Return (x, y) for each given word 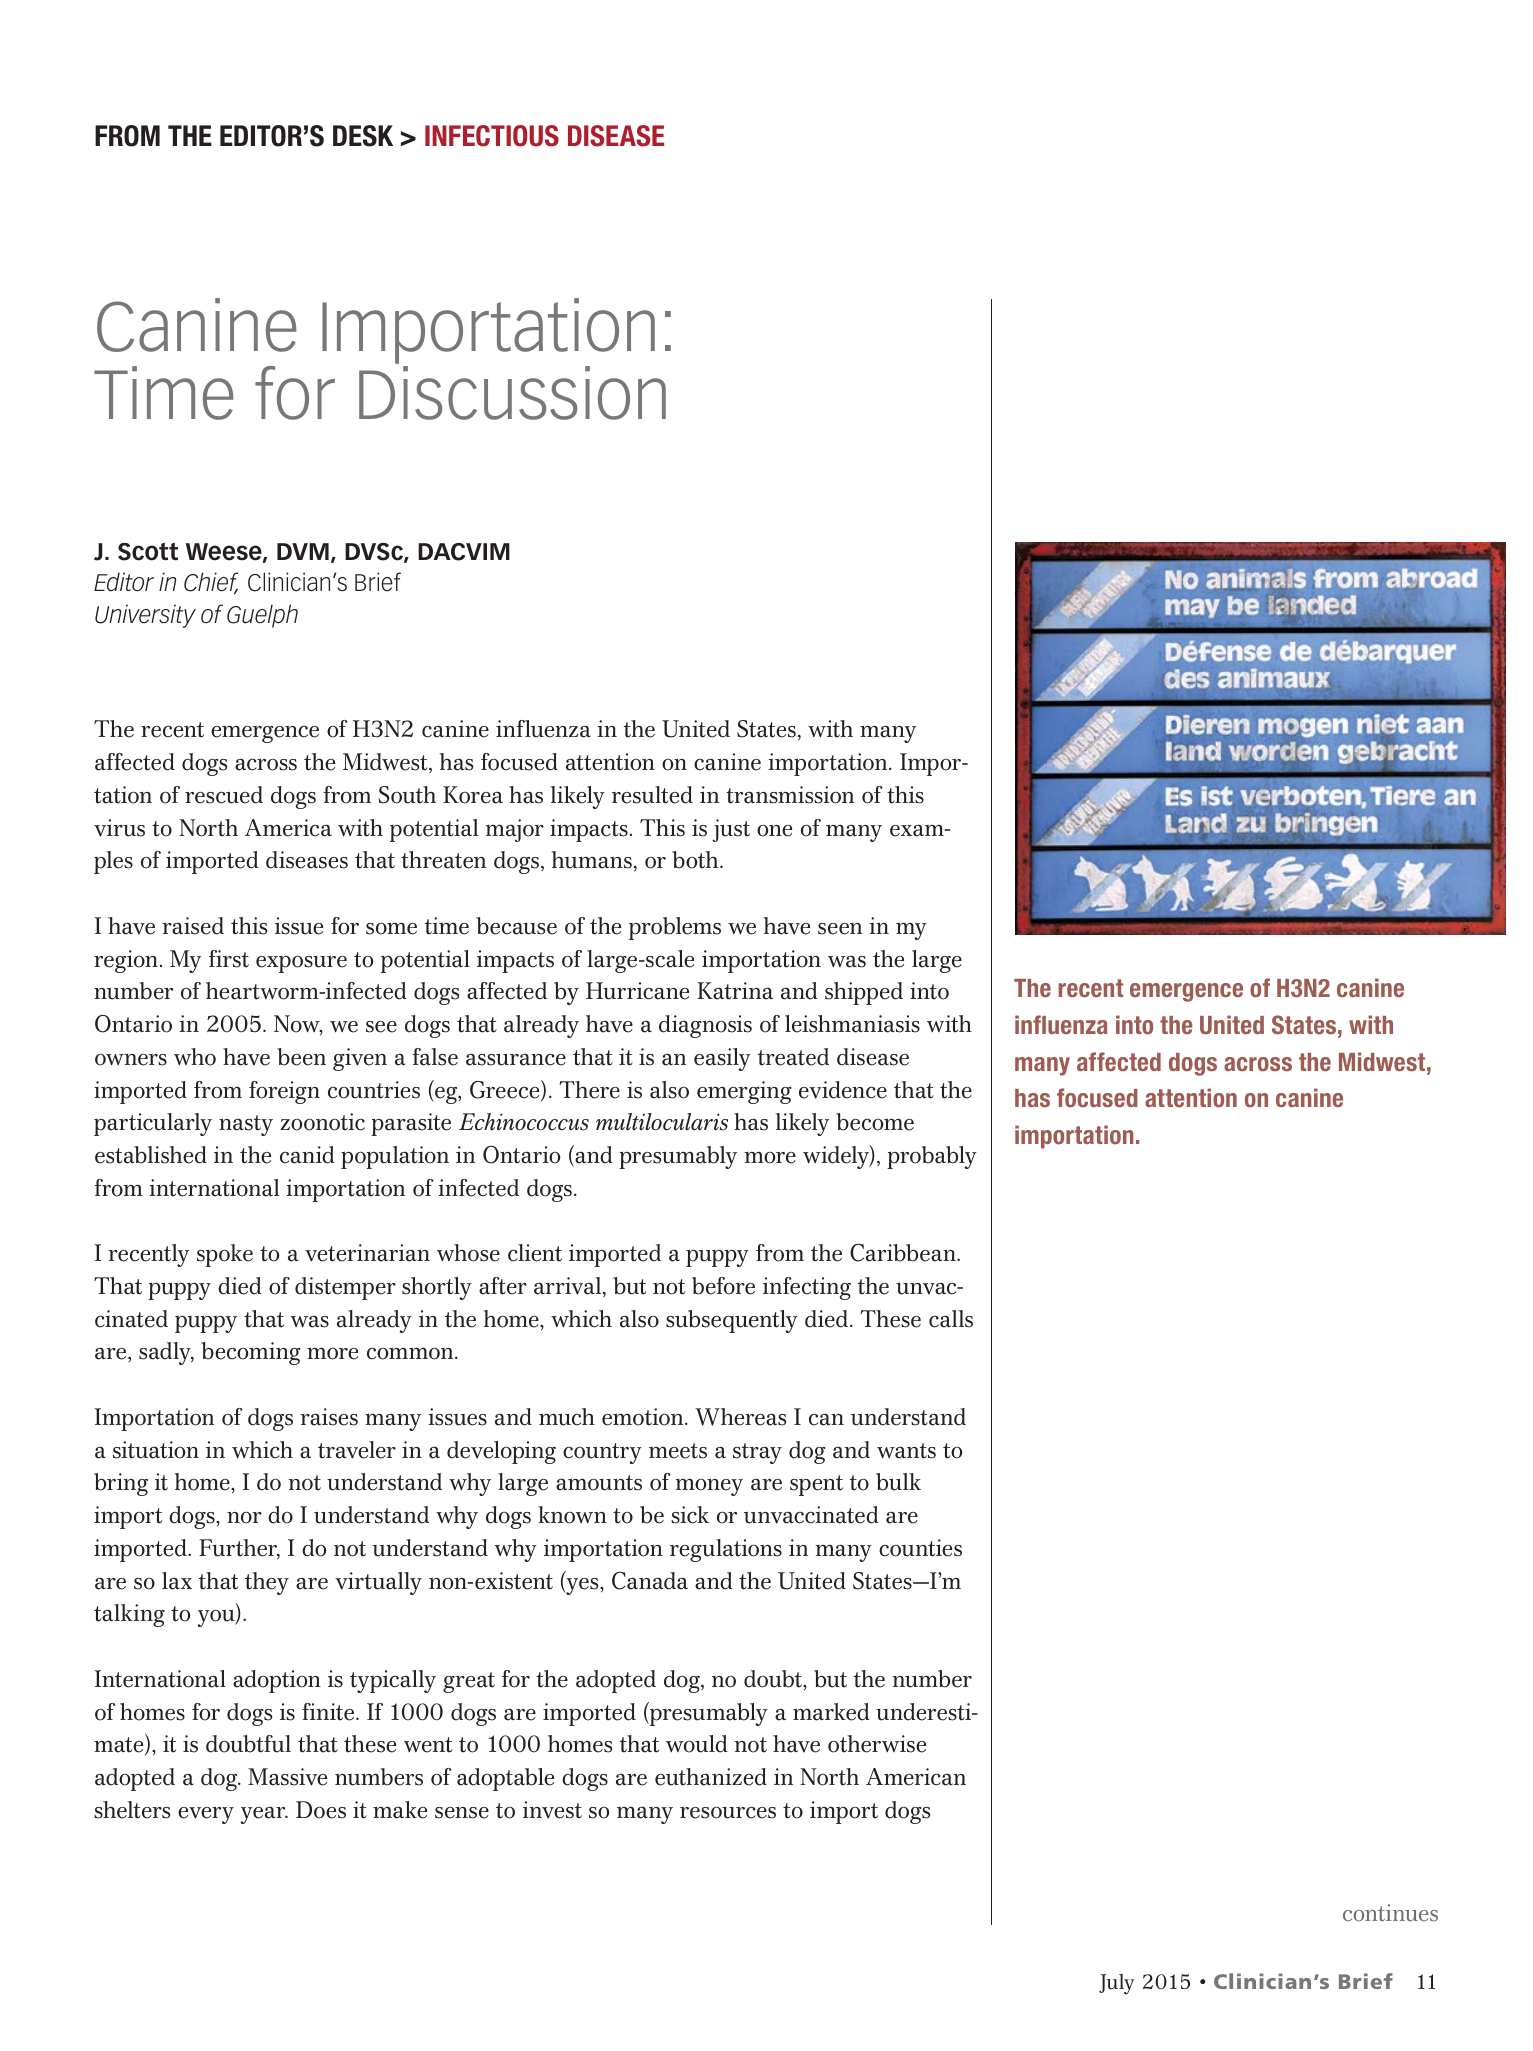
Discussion (512, 393)
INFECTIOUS (492, 136)
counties (920, 1548)
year (264, 1815)
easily (722, 1059)
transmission (790, 795)
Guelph (262, 616)
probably (932, 1157)
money (709, 1487)
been (301, 1057)
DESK (363, 136)
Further (239, 1549)
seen (840, 929)
